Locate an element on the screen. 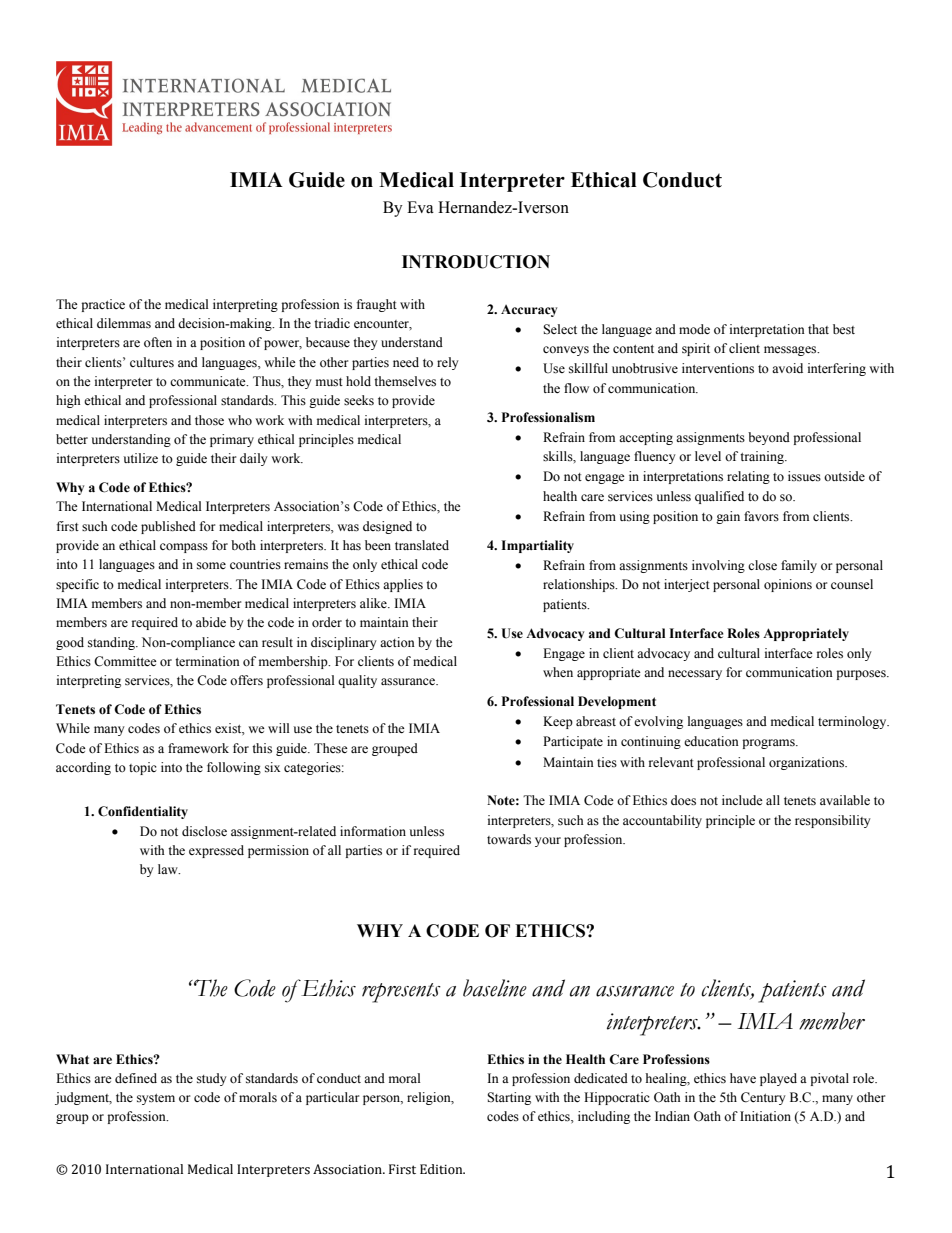  topic is located at coordinates (143, 768).
